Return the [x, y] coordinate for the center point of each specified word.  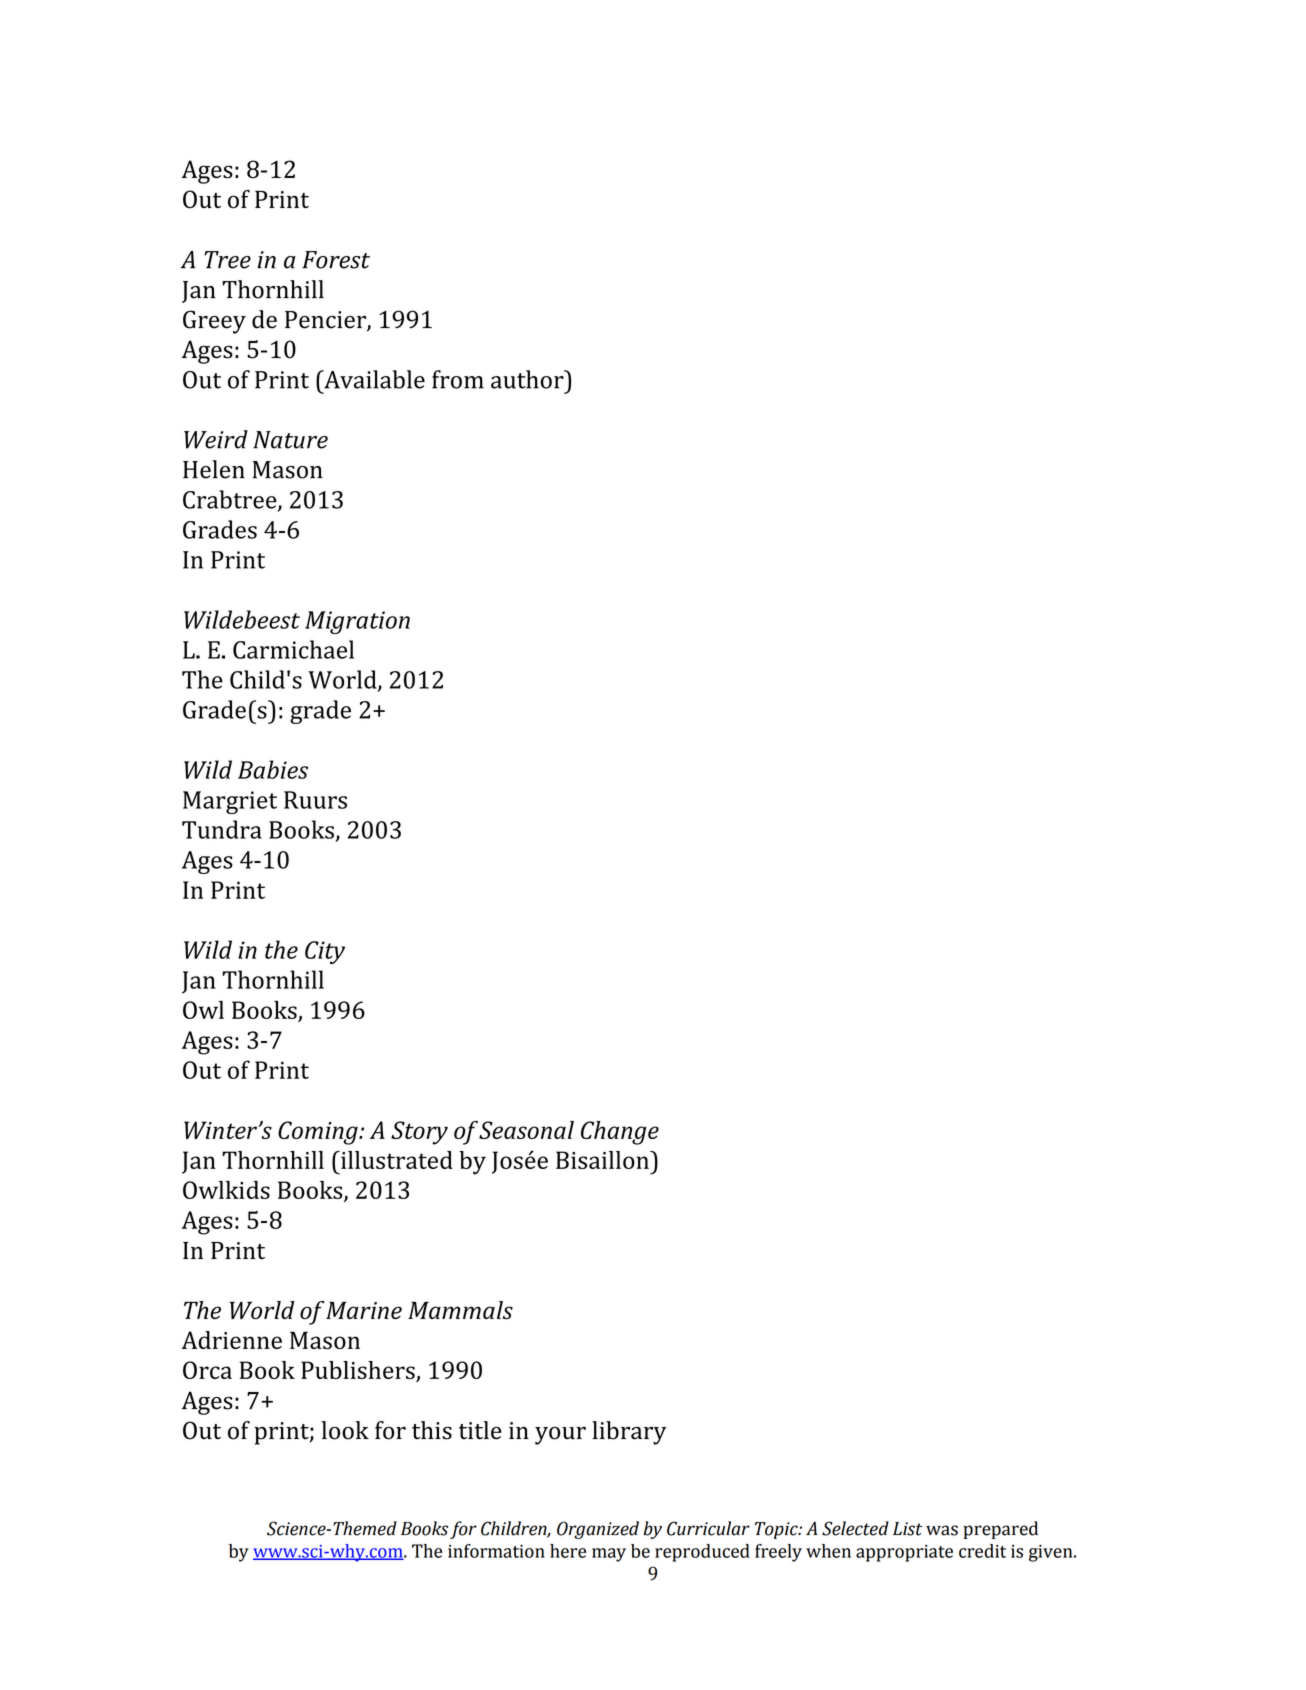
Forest [336, 260]
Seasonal [526, 1130]
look [345, 1430]
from [458, 379]
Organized [598, 1530]
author [528, 379]
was [942, 1530]
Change [620, 1133]
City [325, 952]
